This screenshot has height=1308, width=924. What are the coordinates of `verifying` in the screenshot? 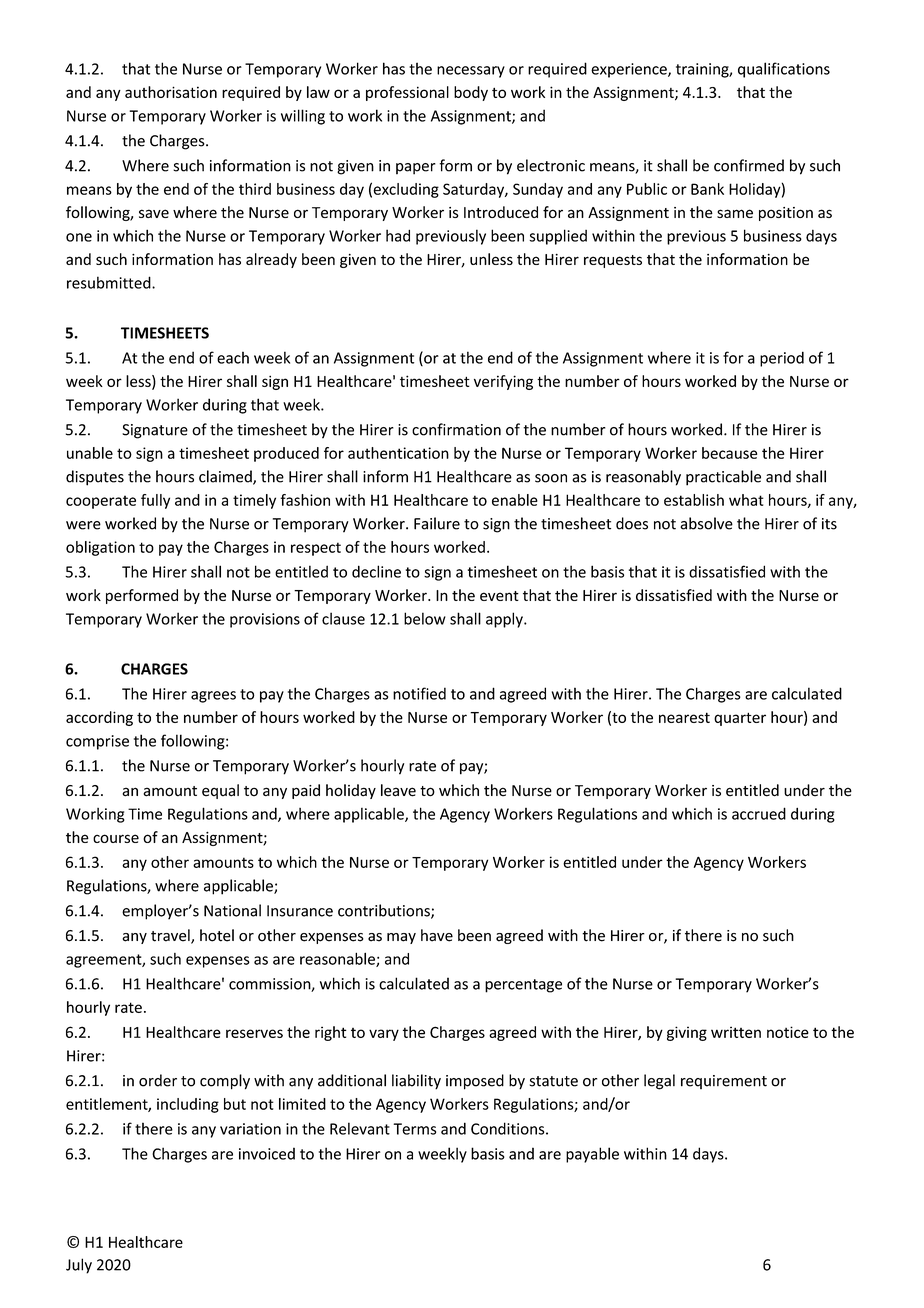 It's located at (503, 382).
